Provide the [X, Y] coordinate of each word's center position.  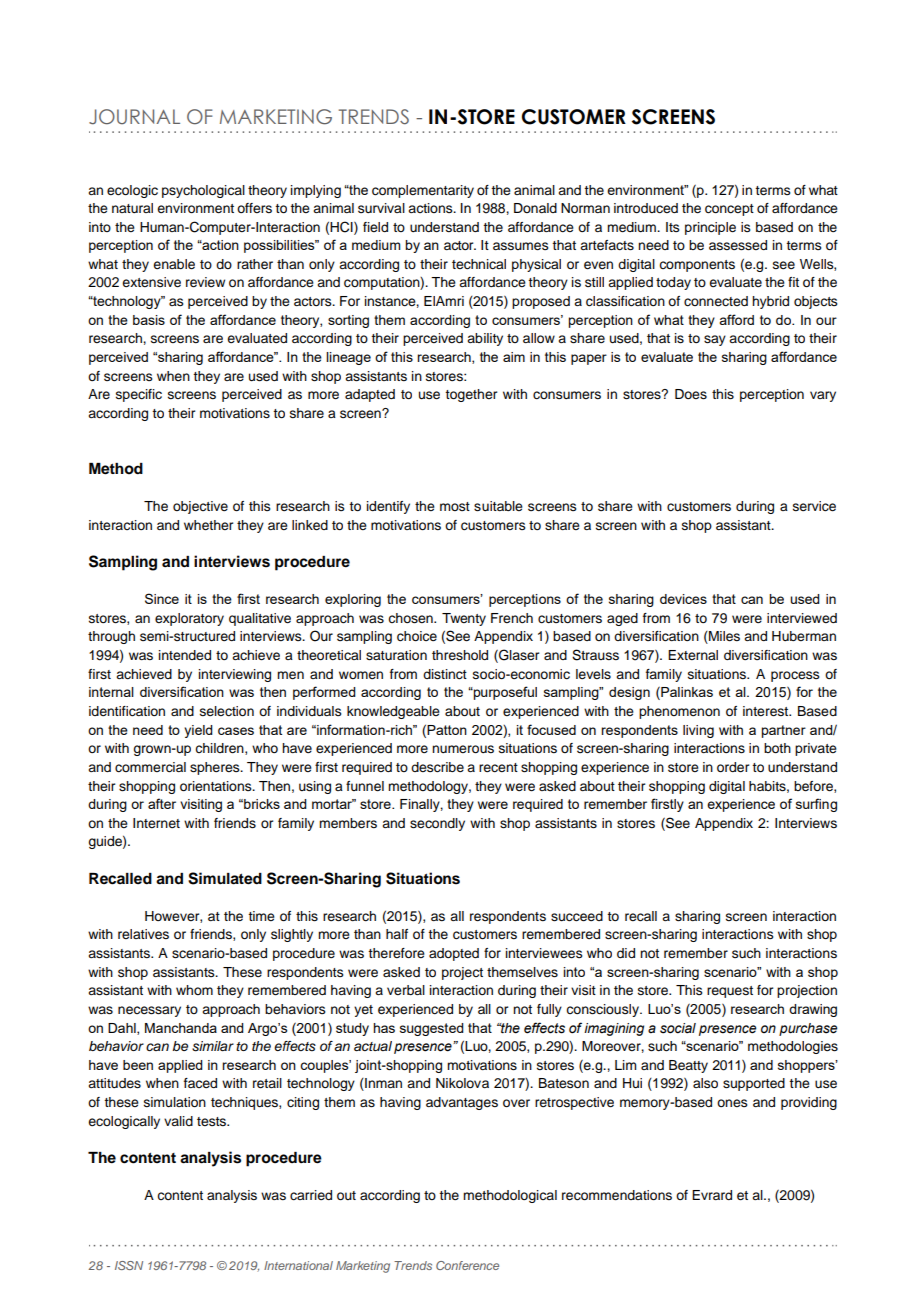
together [471, 395]
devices [683, 599]
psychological [203, 191]
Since [162, 598]
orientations [217, 786]
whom [194, 990]
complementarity [423, 191]
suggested [432, 1029]
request [730, 992]
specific [139, 395]
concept [729, 210]
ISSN [129, 1265]
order [733, 767]
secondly [437, 824]
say [715, 340]
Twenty [464, 619]
